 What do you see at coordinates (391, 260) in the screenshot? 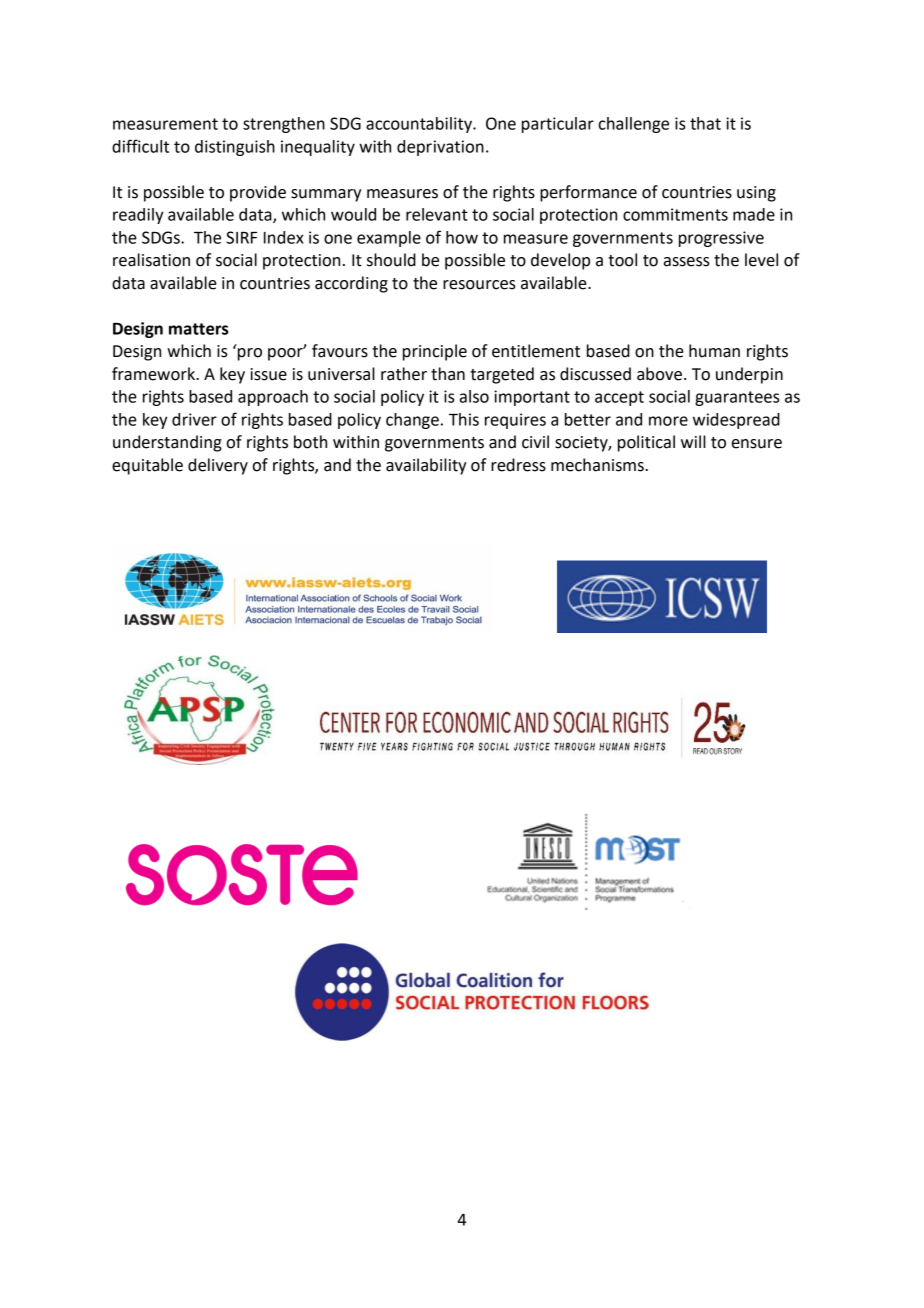
I see `should` at bounding box center [391, 260].
